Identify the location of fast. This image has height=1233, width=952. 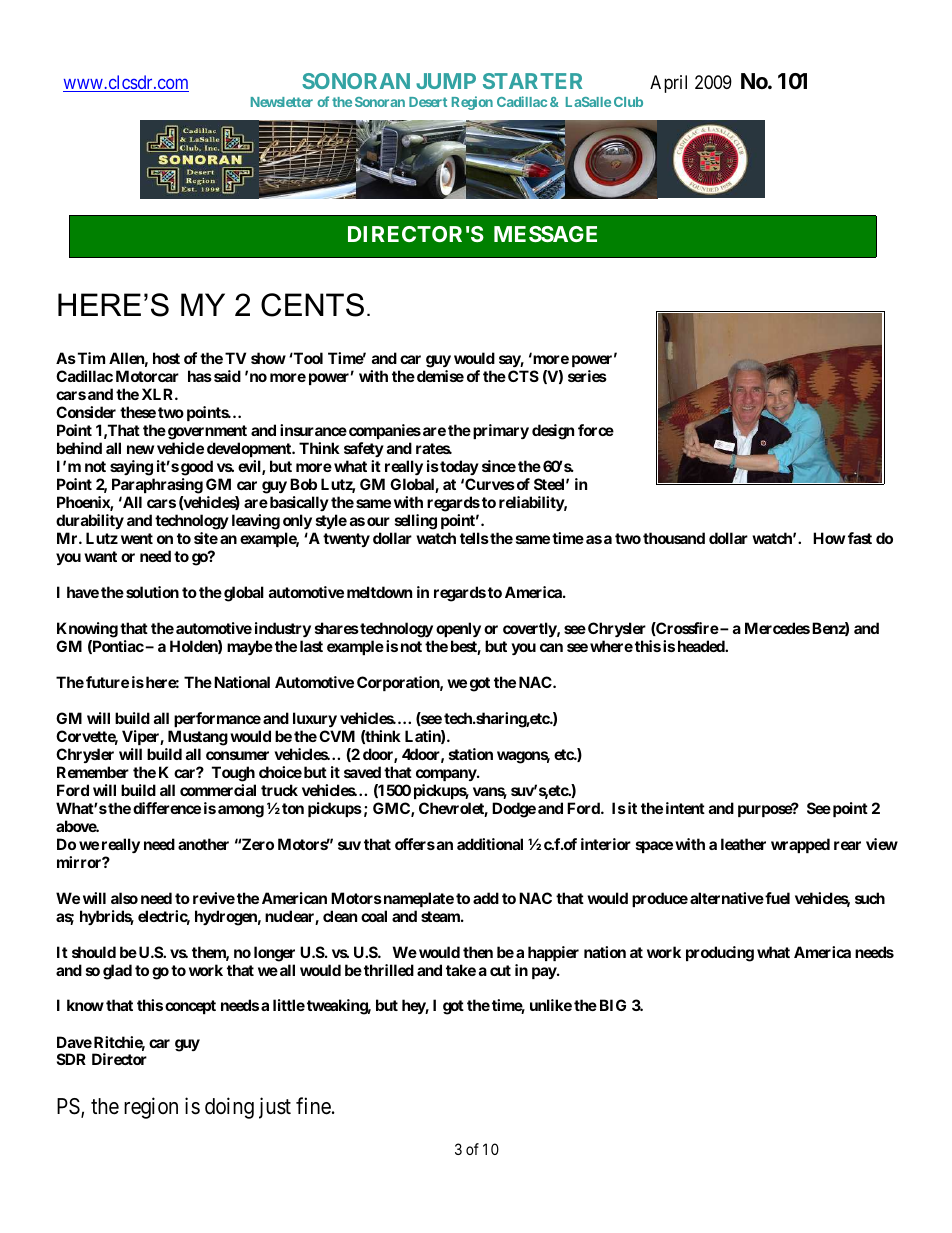
(860, 538).
